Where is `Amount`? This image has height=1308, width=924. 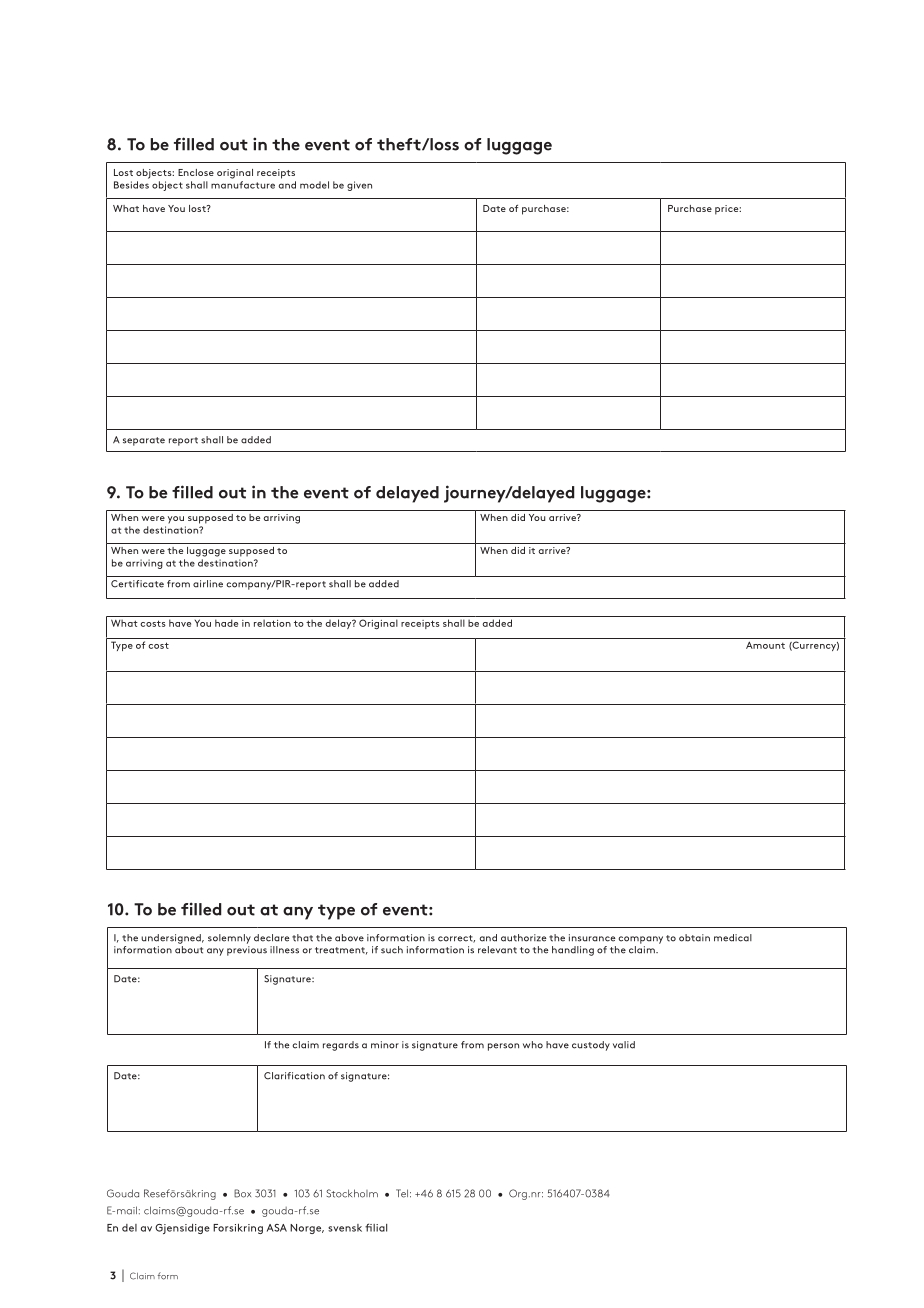
Amount is located at coordinates (765, 645).
